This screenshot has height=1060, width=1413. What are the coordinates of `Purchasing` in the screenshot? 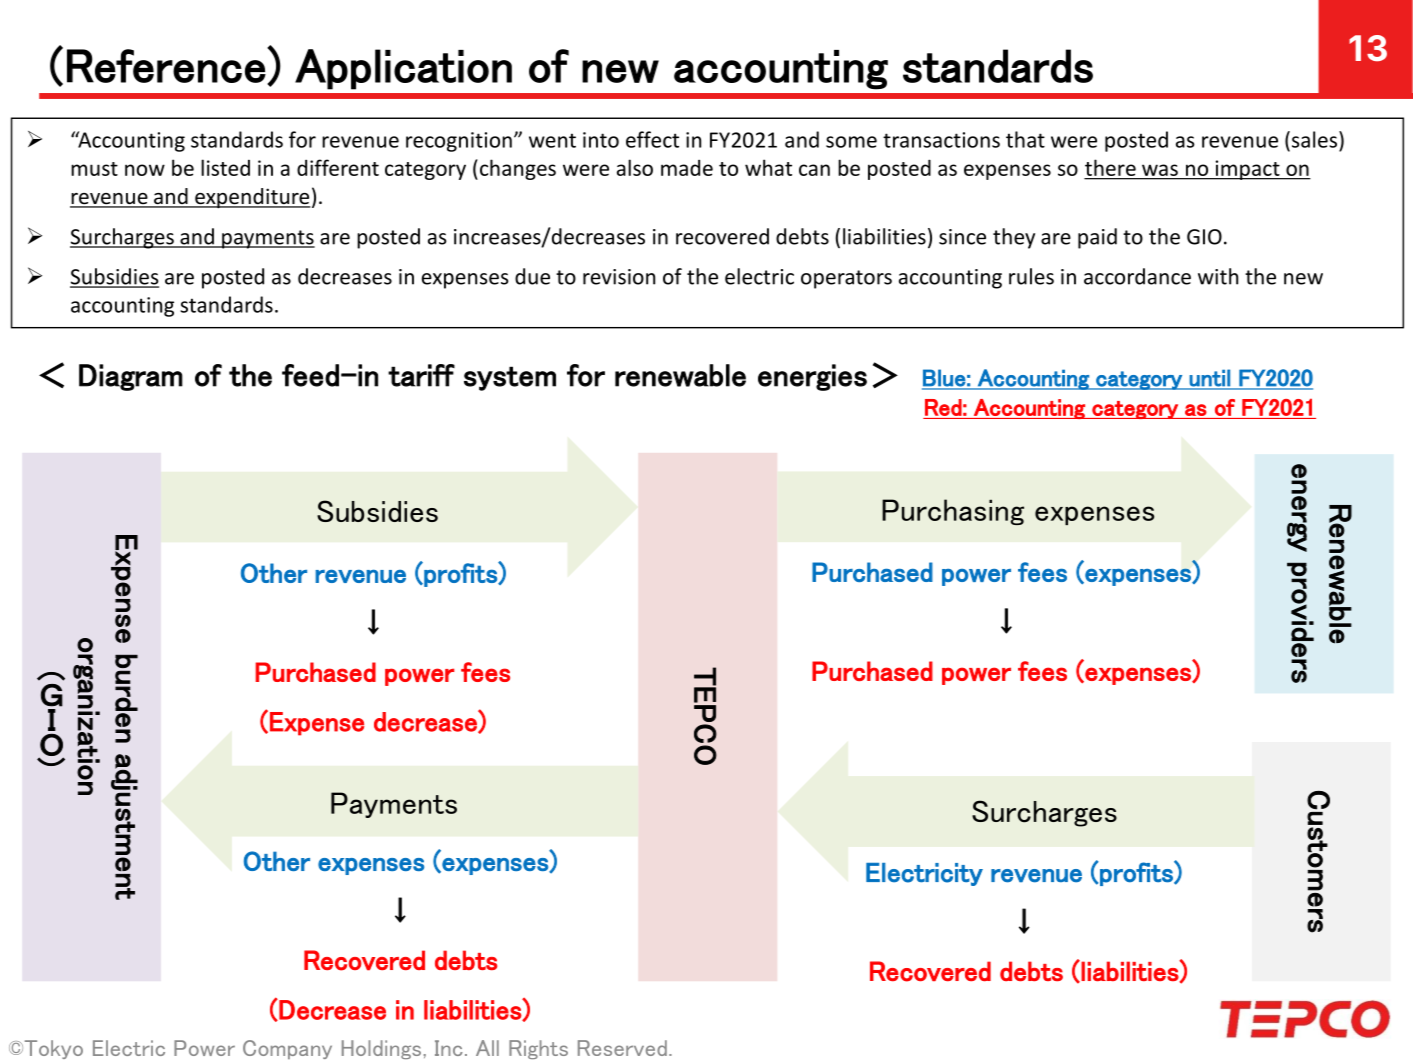 It's located at (953, 512).
